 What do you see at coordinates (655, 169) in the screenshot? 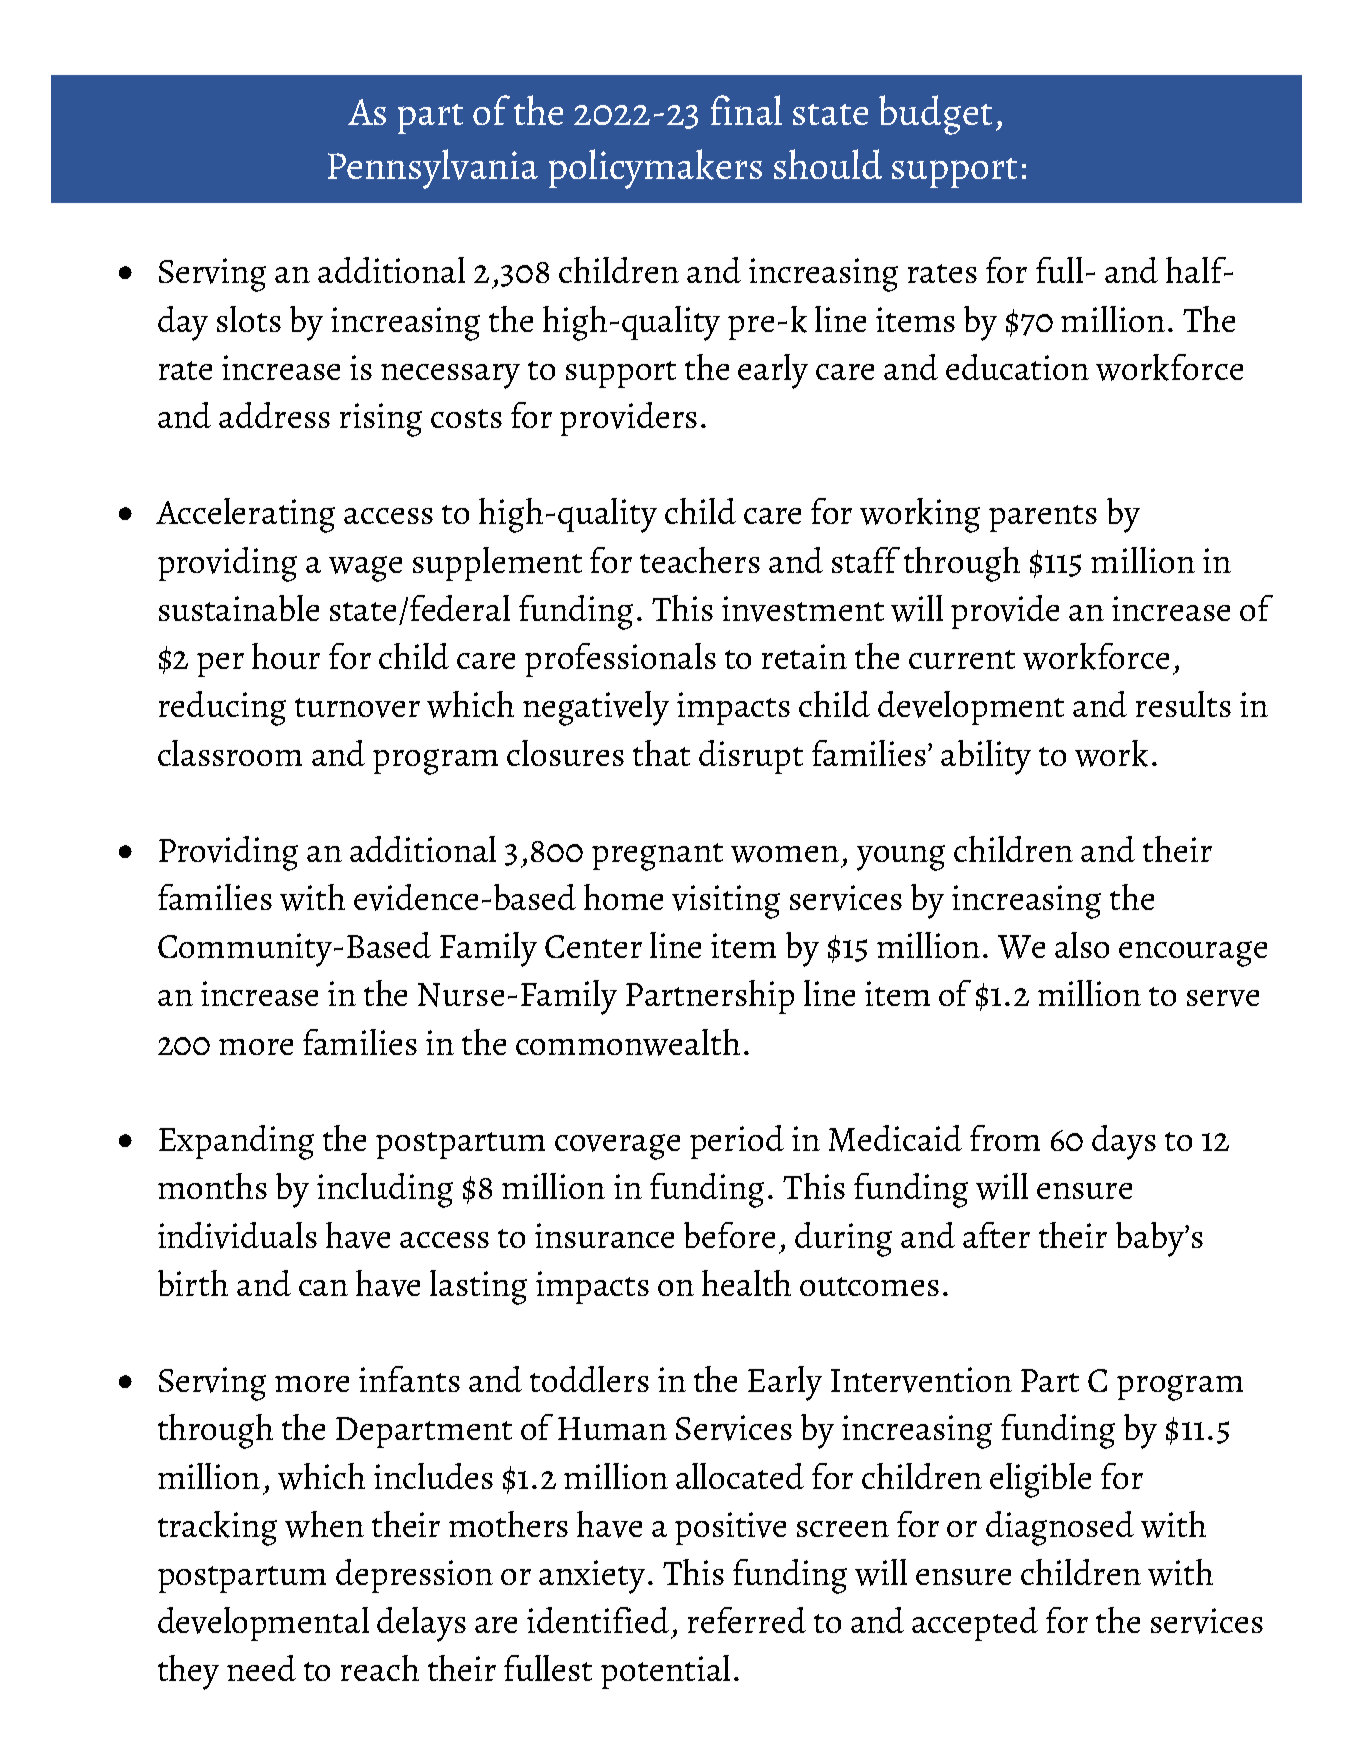
I see `policymakers` at bounding box center [655, 169].
